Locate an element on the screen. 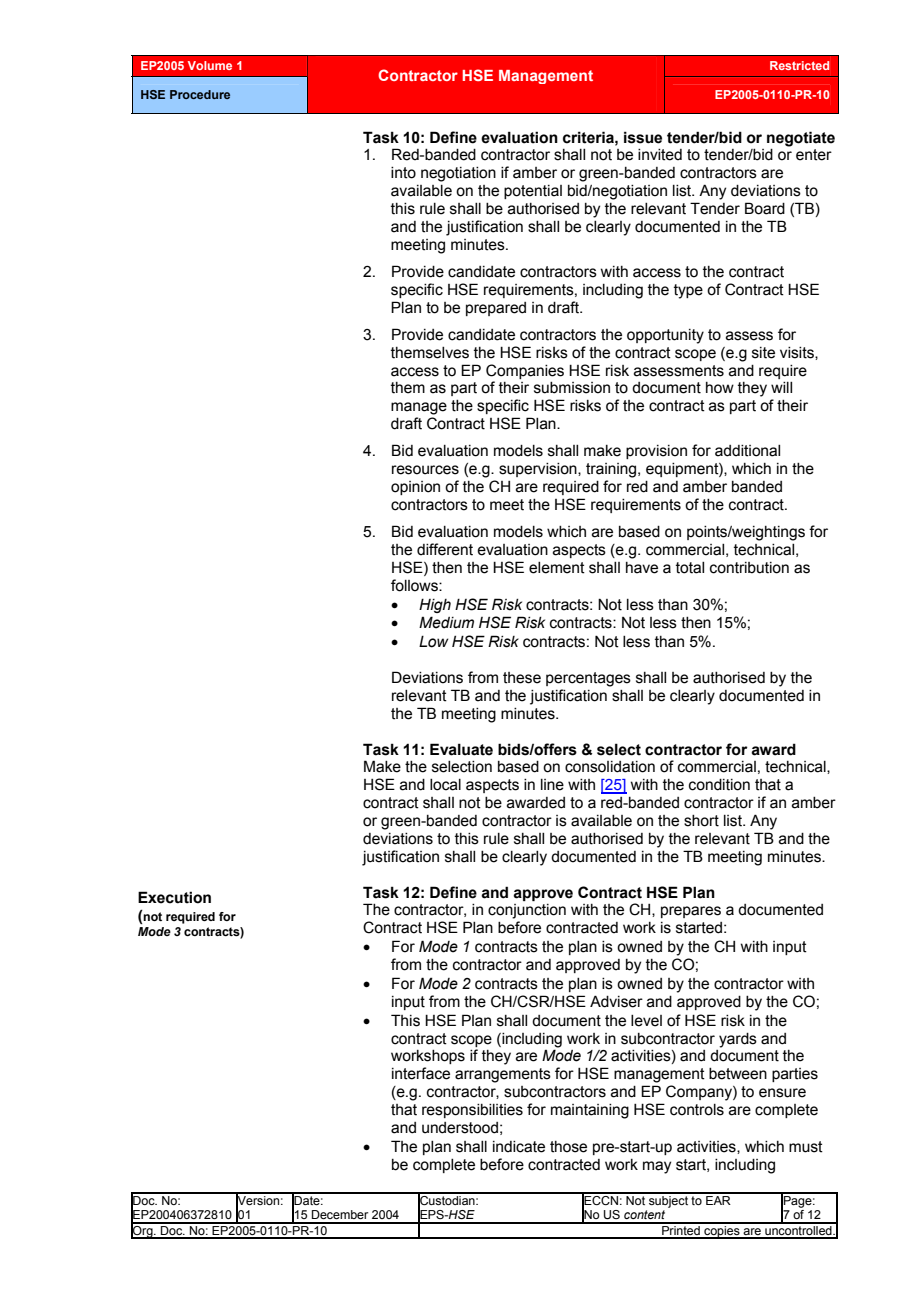 The width and height of the screenshot is (924, 1308). Procedure is located at coordinates (200, 94).
